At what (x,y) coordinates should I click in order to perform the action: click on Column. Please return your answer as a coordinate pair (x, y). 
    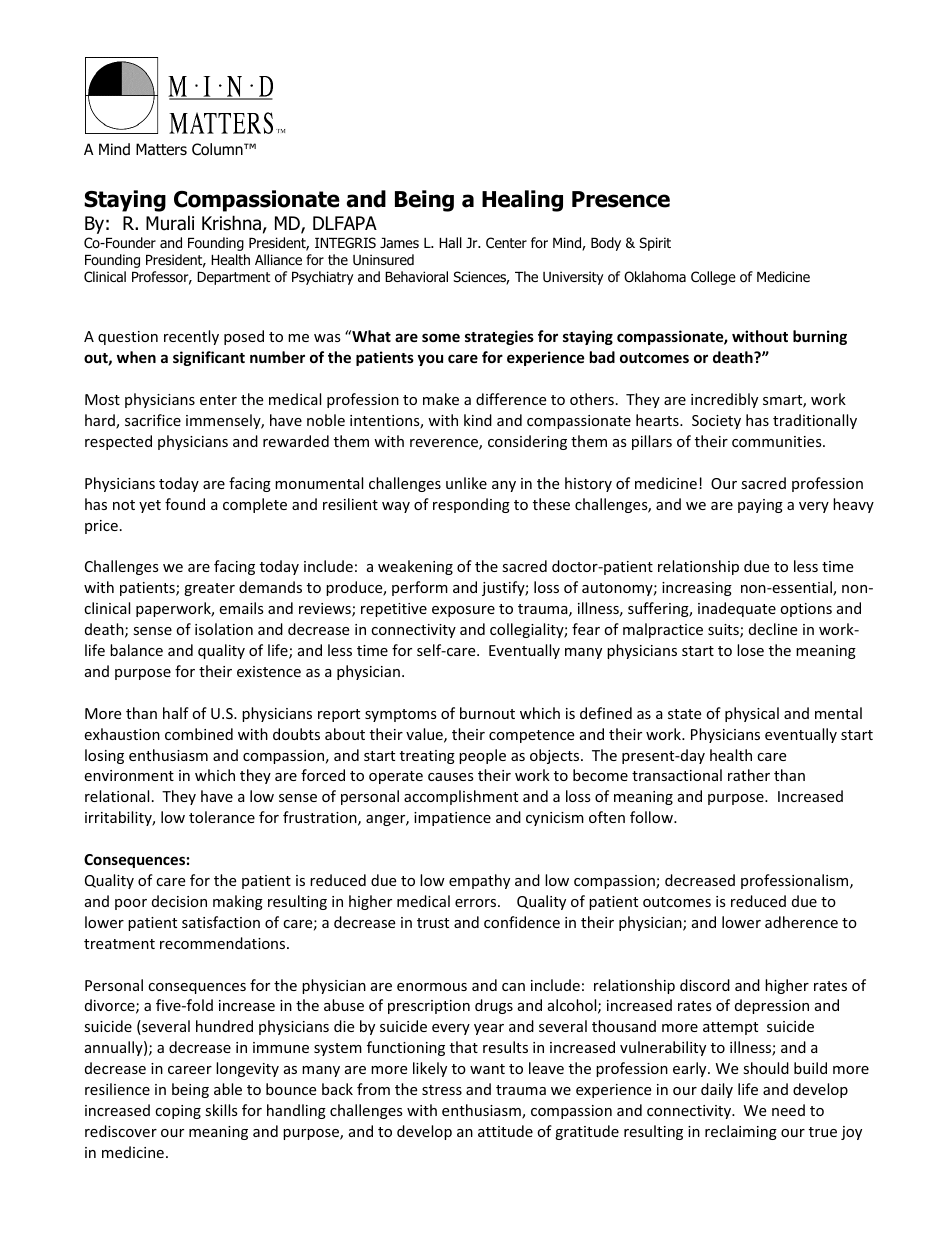
    Looking at the image, I should click on (218, 149).
